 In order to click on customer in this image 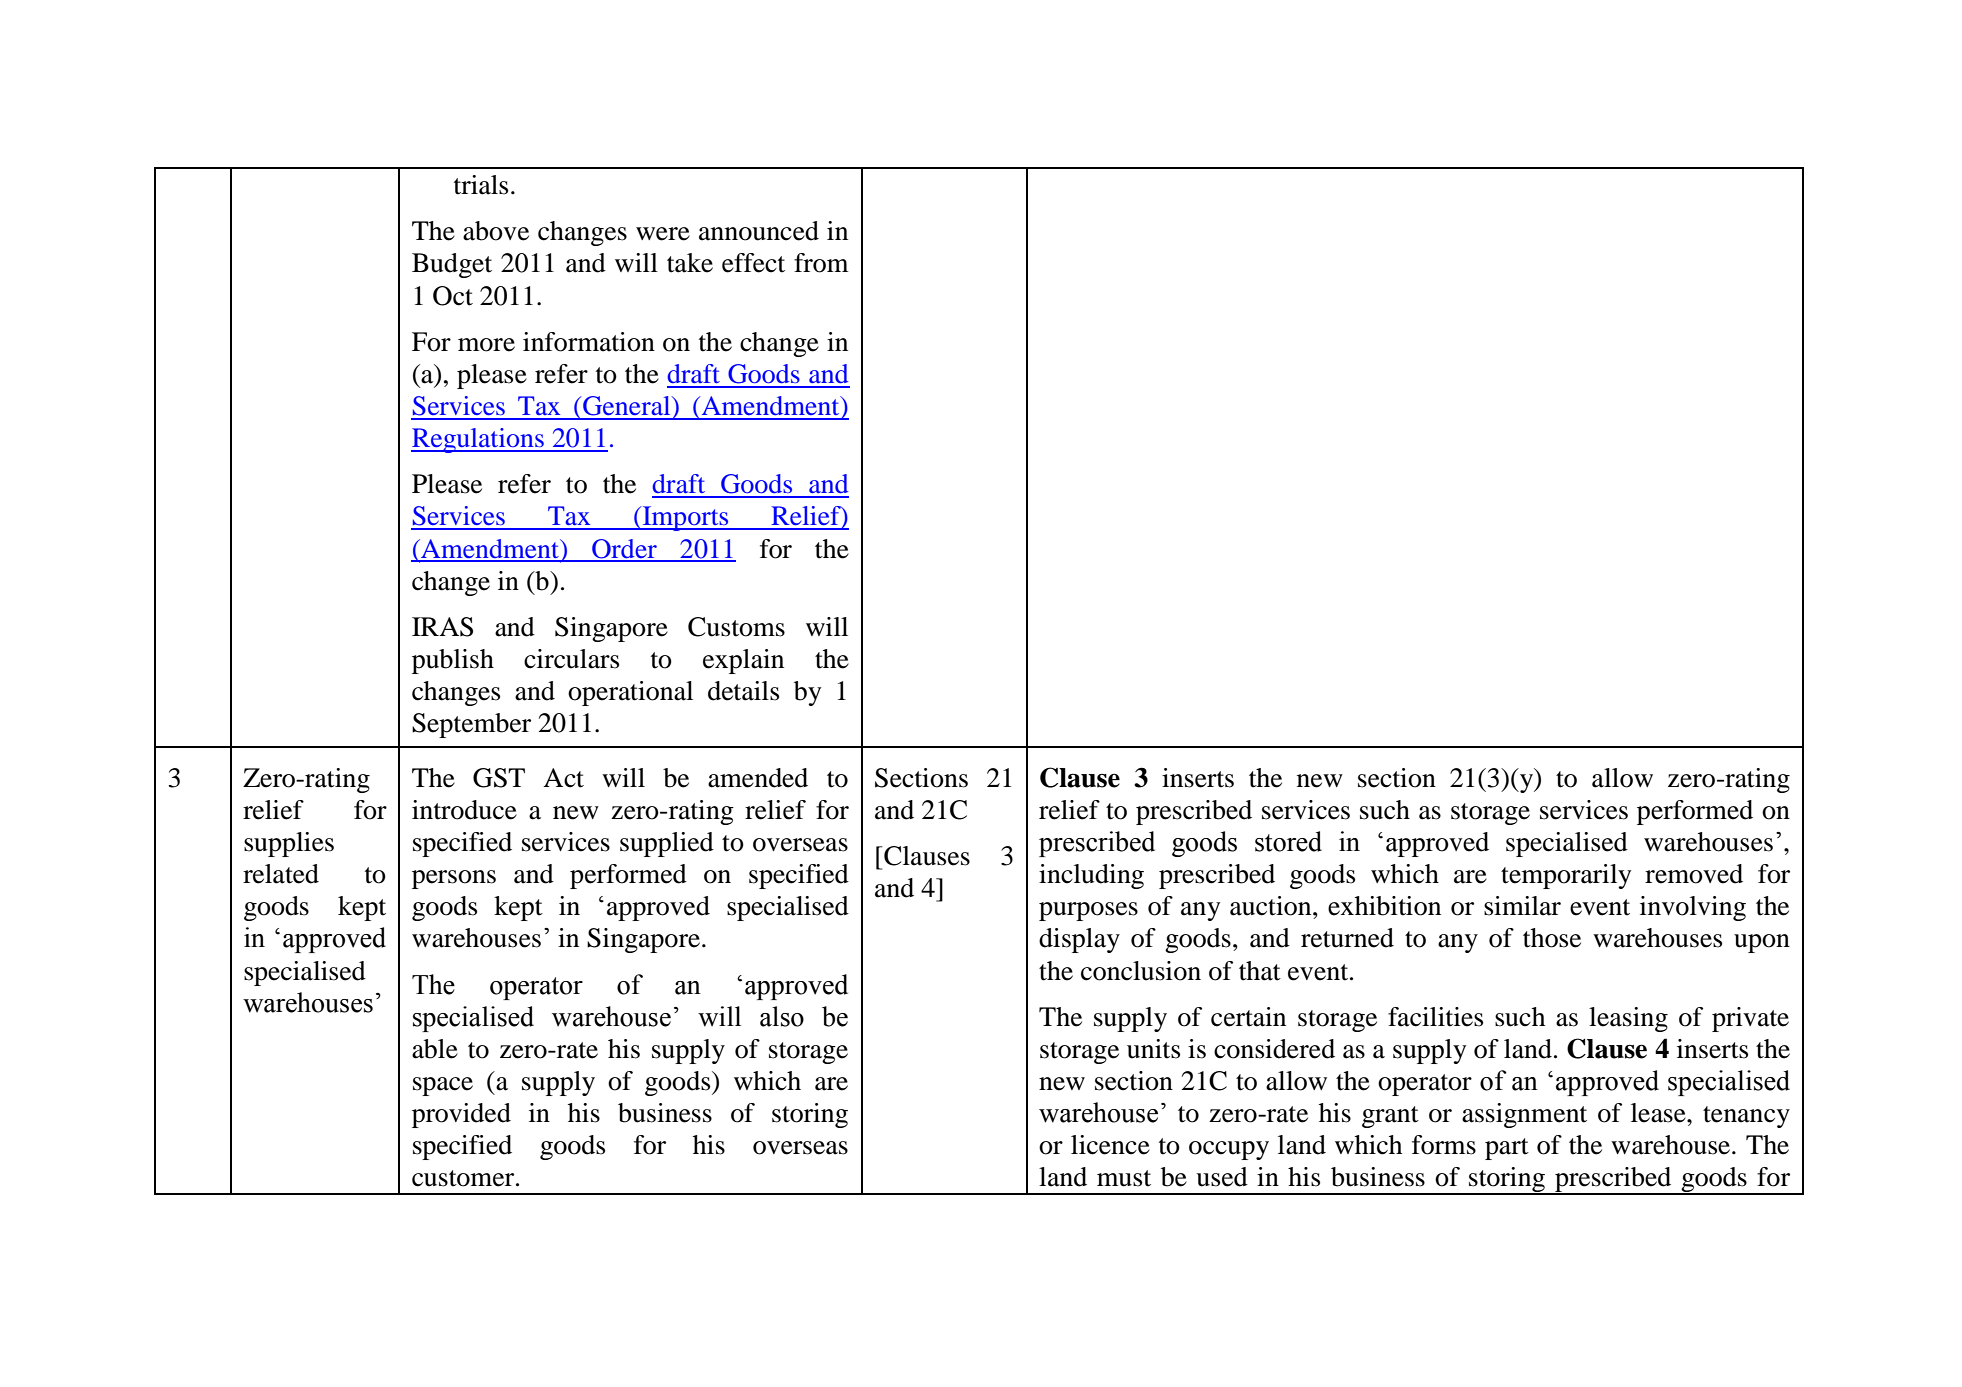, I will do `click(464, 1178)`.
